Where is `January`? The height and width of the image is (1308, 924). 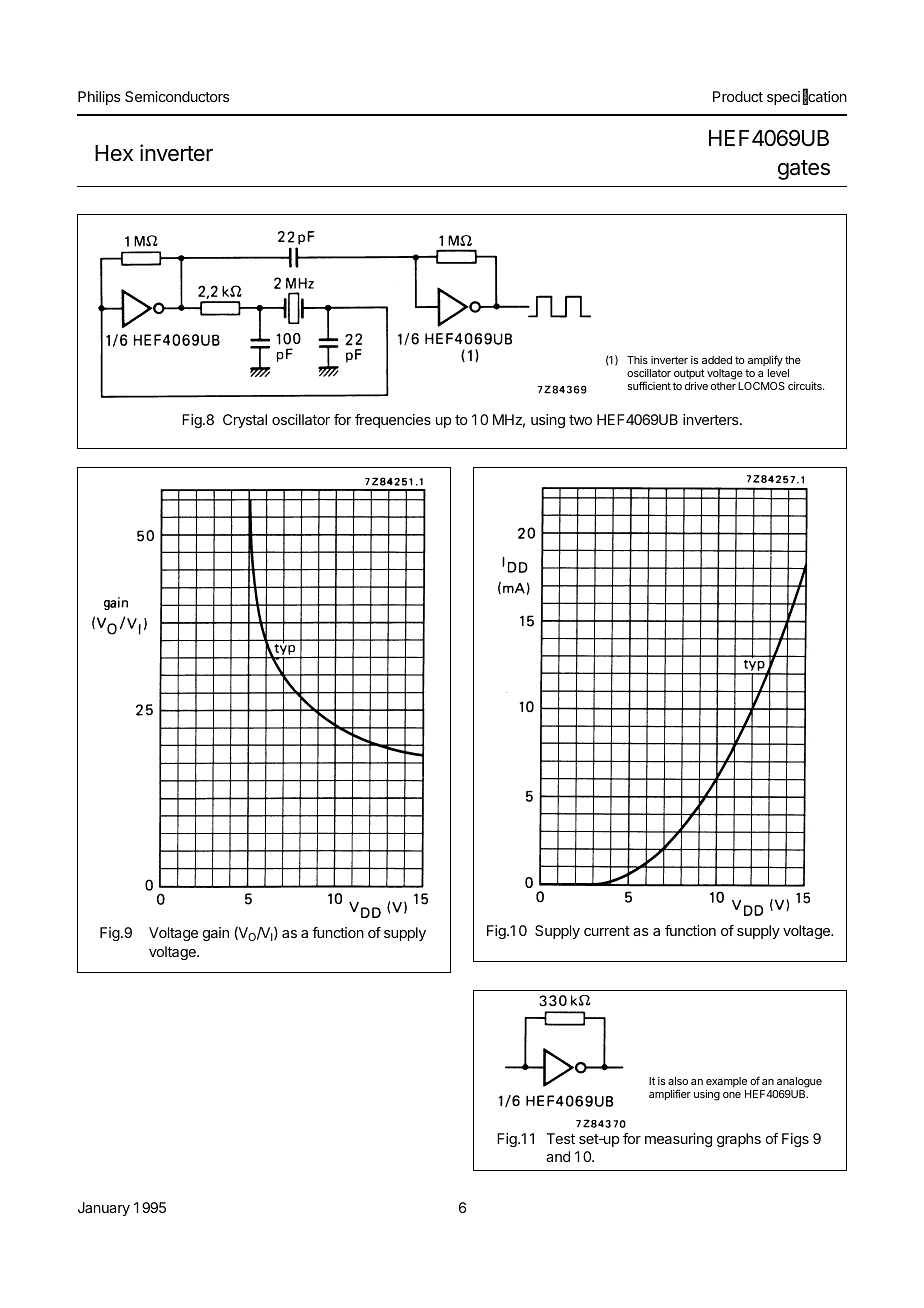 January is located at coordinates (104, 1209).
